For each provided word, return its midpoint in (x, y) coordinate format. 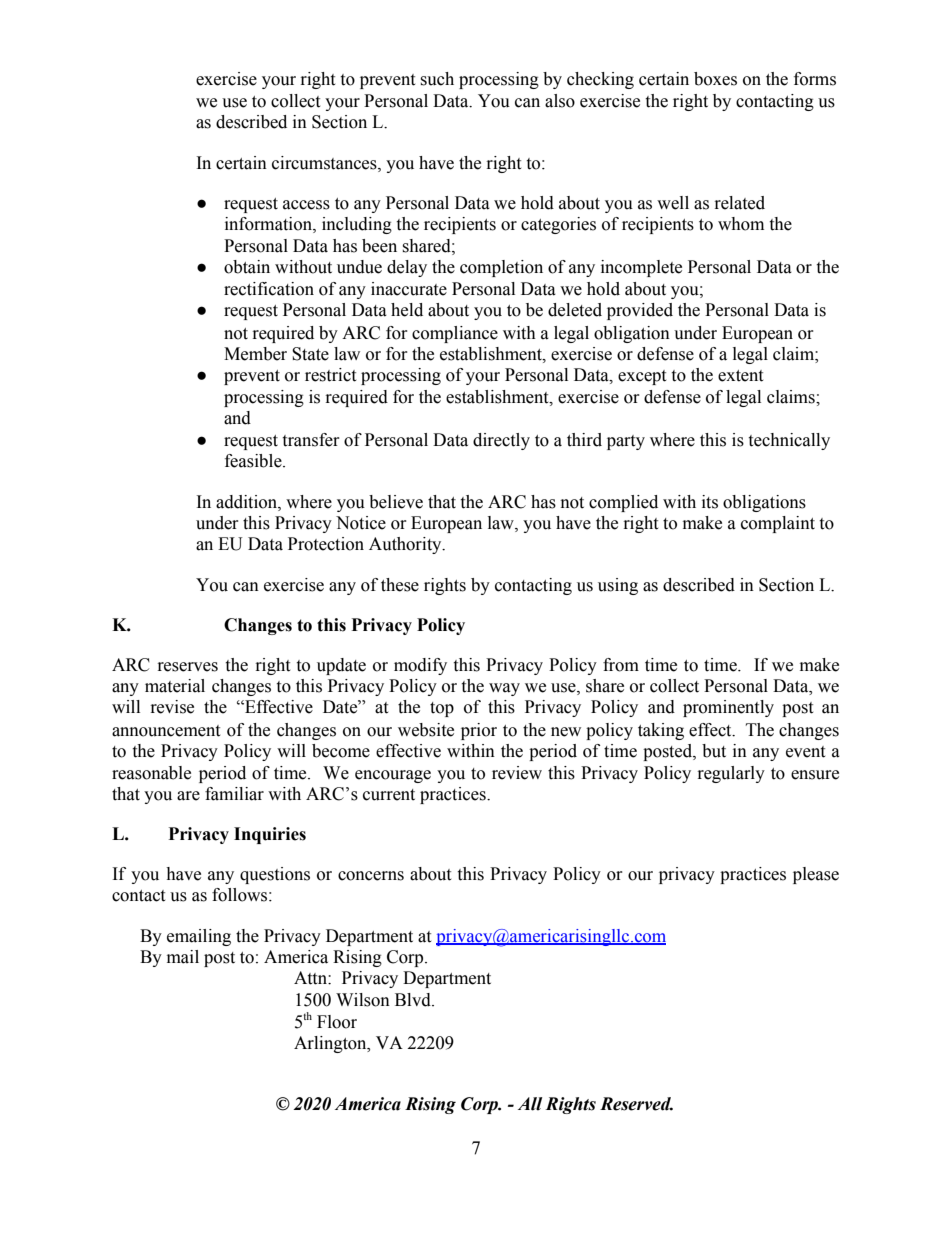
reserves (188, 667)
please (816, 875)
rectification (269, 289)
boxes (715, 79)
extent (740, 376)
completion (501, 268)
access (306, 205)
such (437, 79)
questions (275, 875)
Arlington (331, 1044)
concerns (371, 876)
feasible (254, 461)
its (710, 502)
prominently (728, 708)
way (504, 689)
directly (501, 441)
